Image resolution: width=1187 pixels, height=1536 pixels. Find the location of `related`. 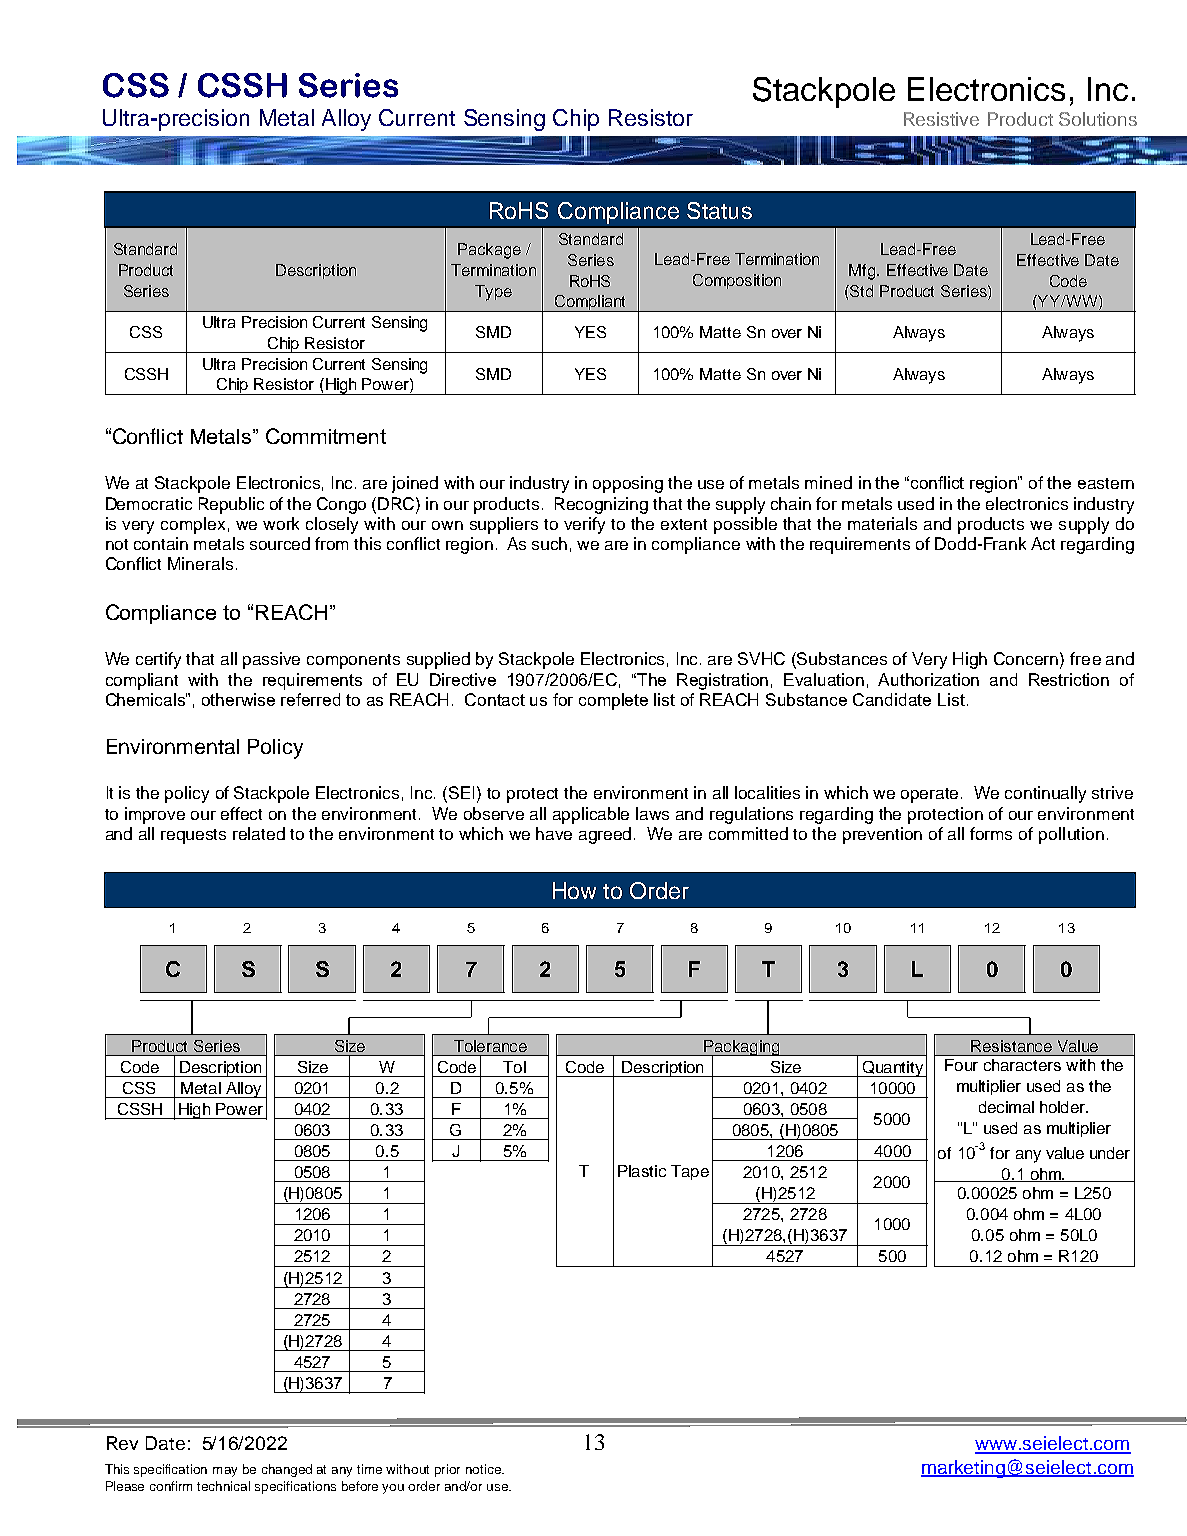

related is located at coordinates (259, 833).
